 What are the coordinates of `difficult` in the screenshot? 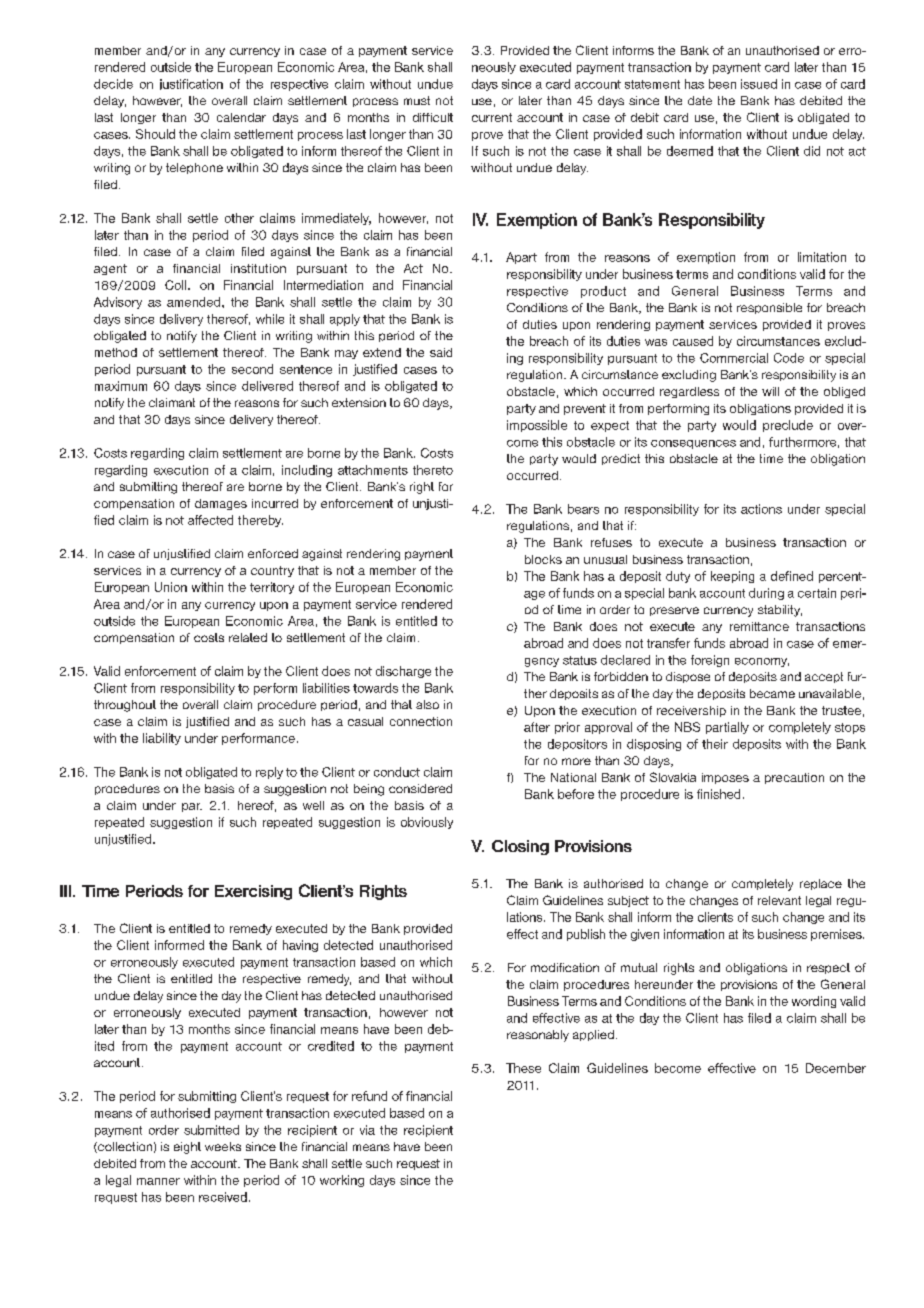 It's located at (433, 117).
